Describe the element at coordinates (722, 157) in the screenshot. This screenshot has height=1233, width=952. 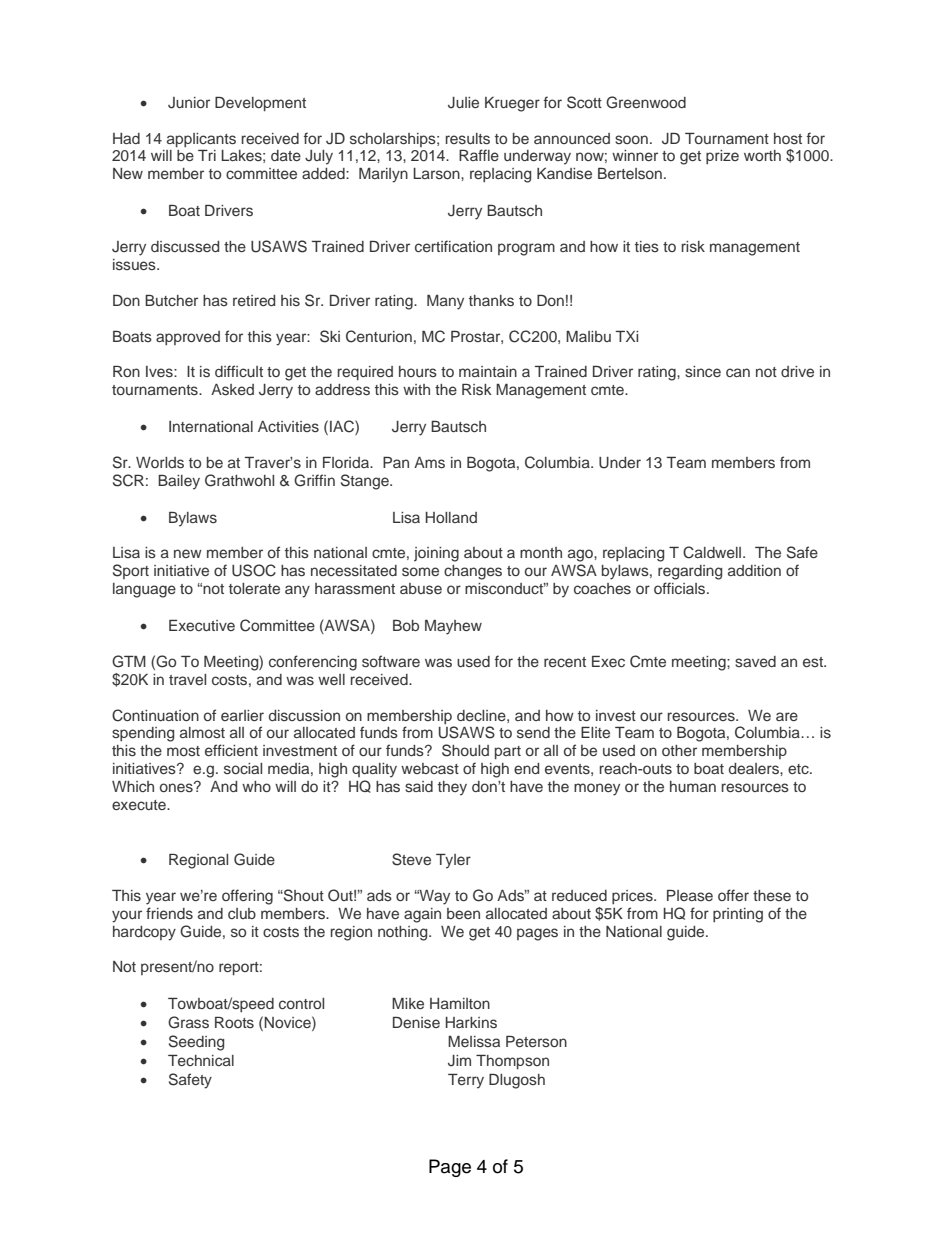
I see `prize` at that location.
